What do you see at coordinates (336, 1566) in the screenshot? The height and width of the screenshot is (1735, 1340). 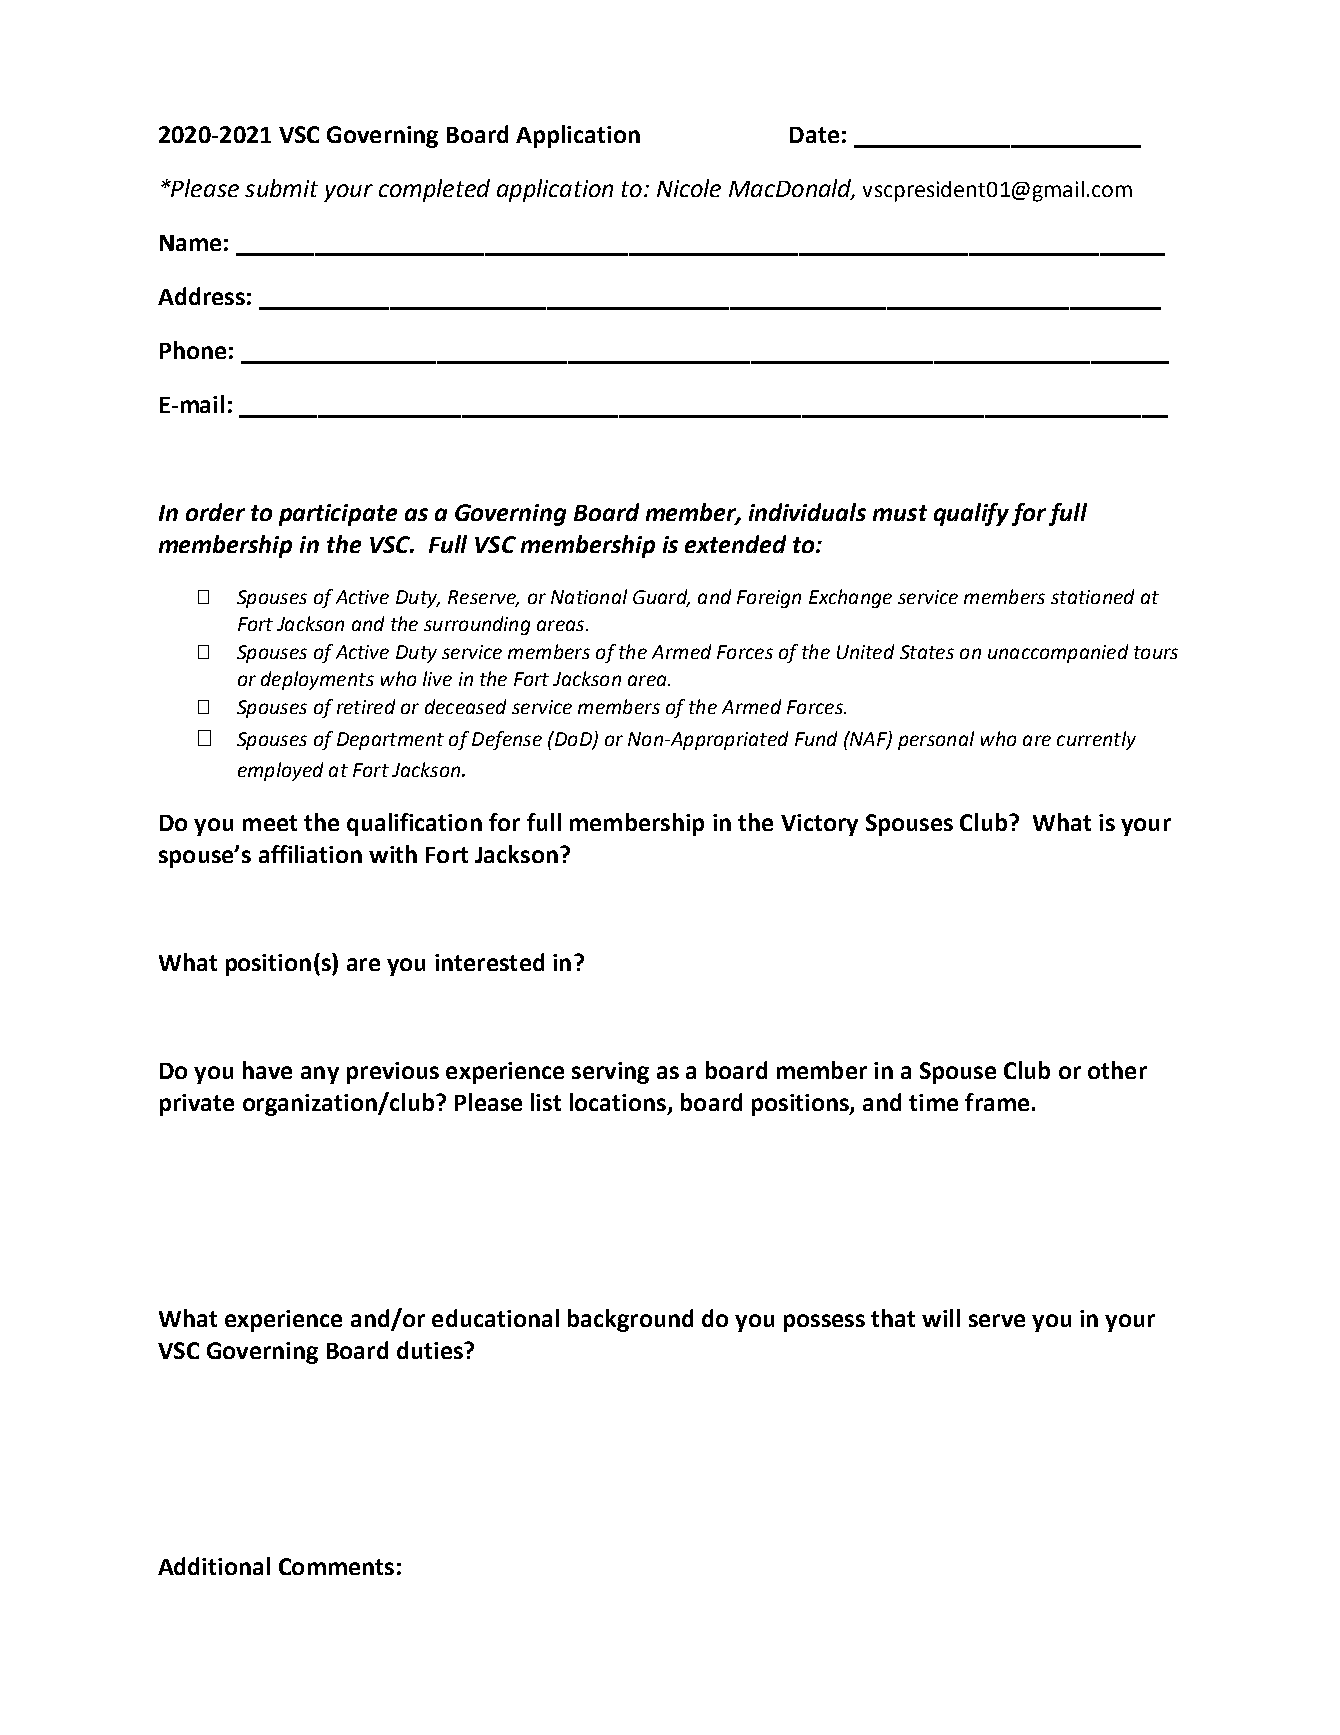 I see `Comments` at bounding box center [336, 1566].
